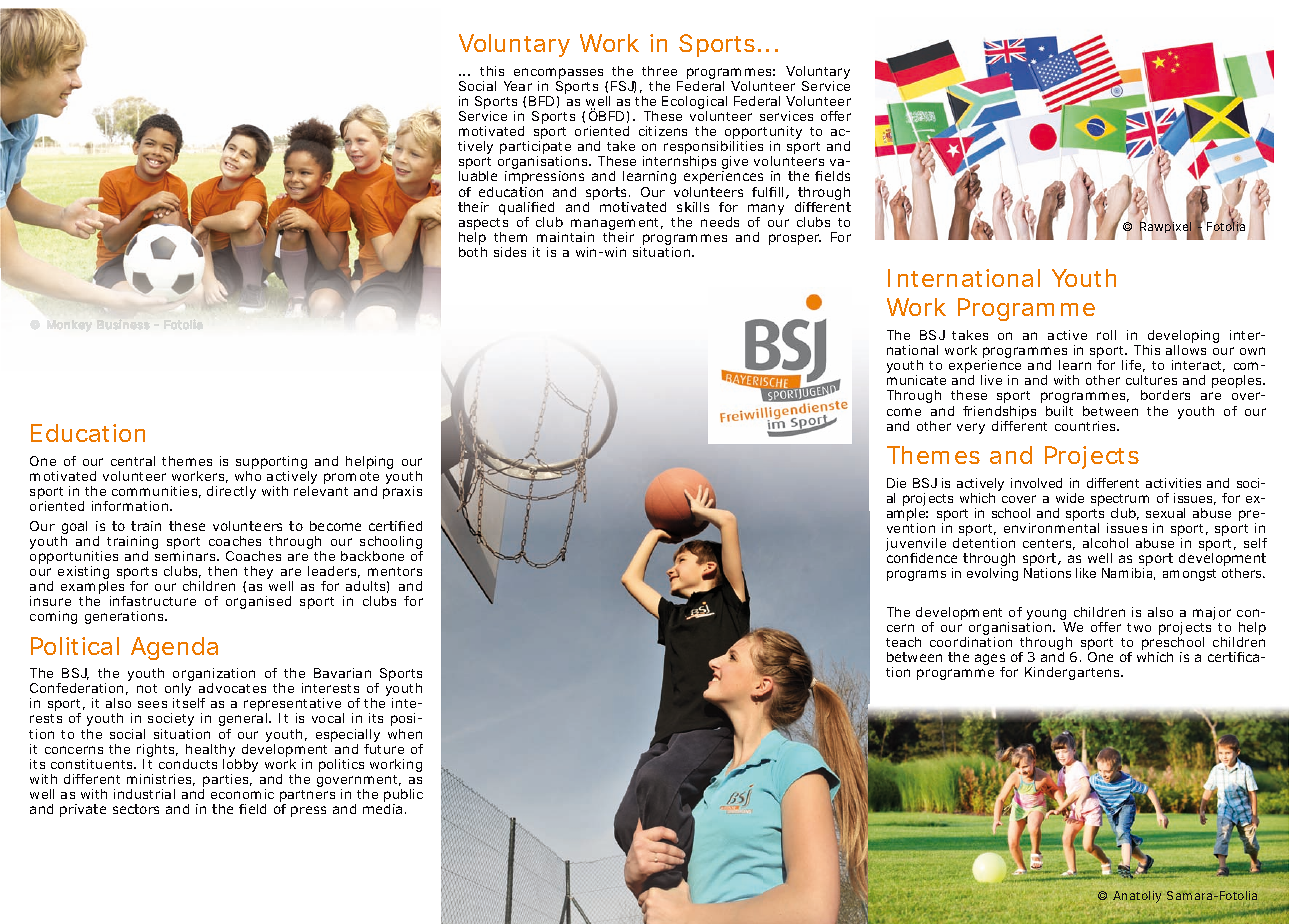  What do you see at coordinates (896, 483) in the screenshot?
I see `Die` at bounding box center [896, 483].
